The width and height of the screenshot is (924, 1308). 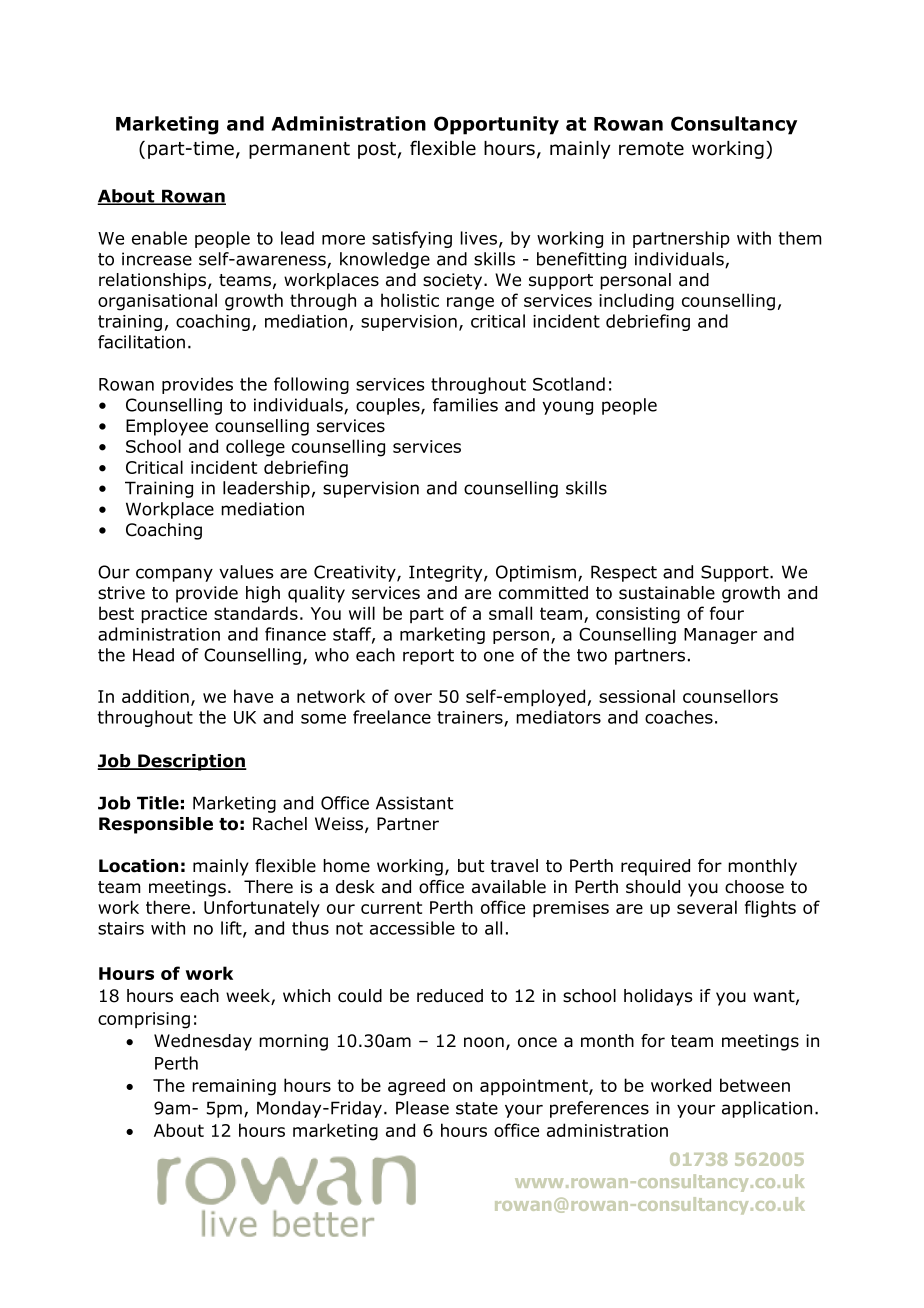 I want to click on practice, so click(x=174, y=615).
